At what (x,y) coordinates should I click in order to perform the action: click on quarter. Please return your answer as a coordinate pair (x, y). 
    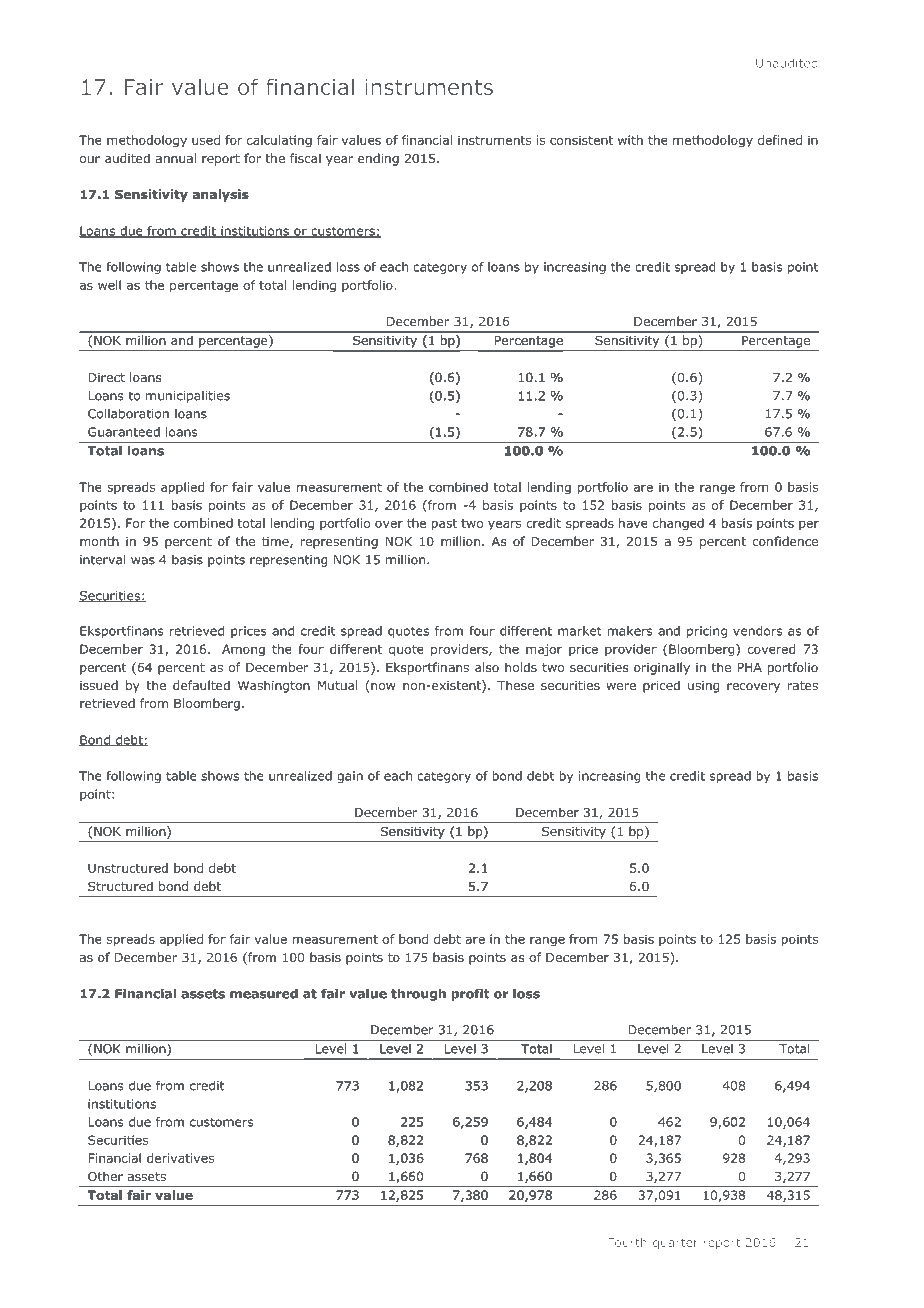
    Looking at the image, I should click on (675, 1243).
